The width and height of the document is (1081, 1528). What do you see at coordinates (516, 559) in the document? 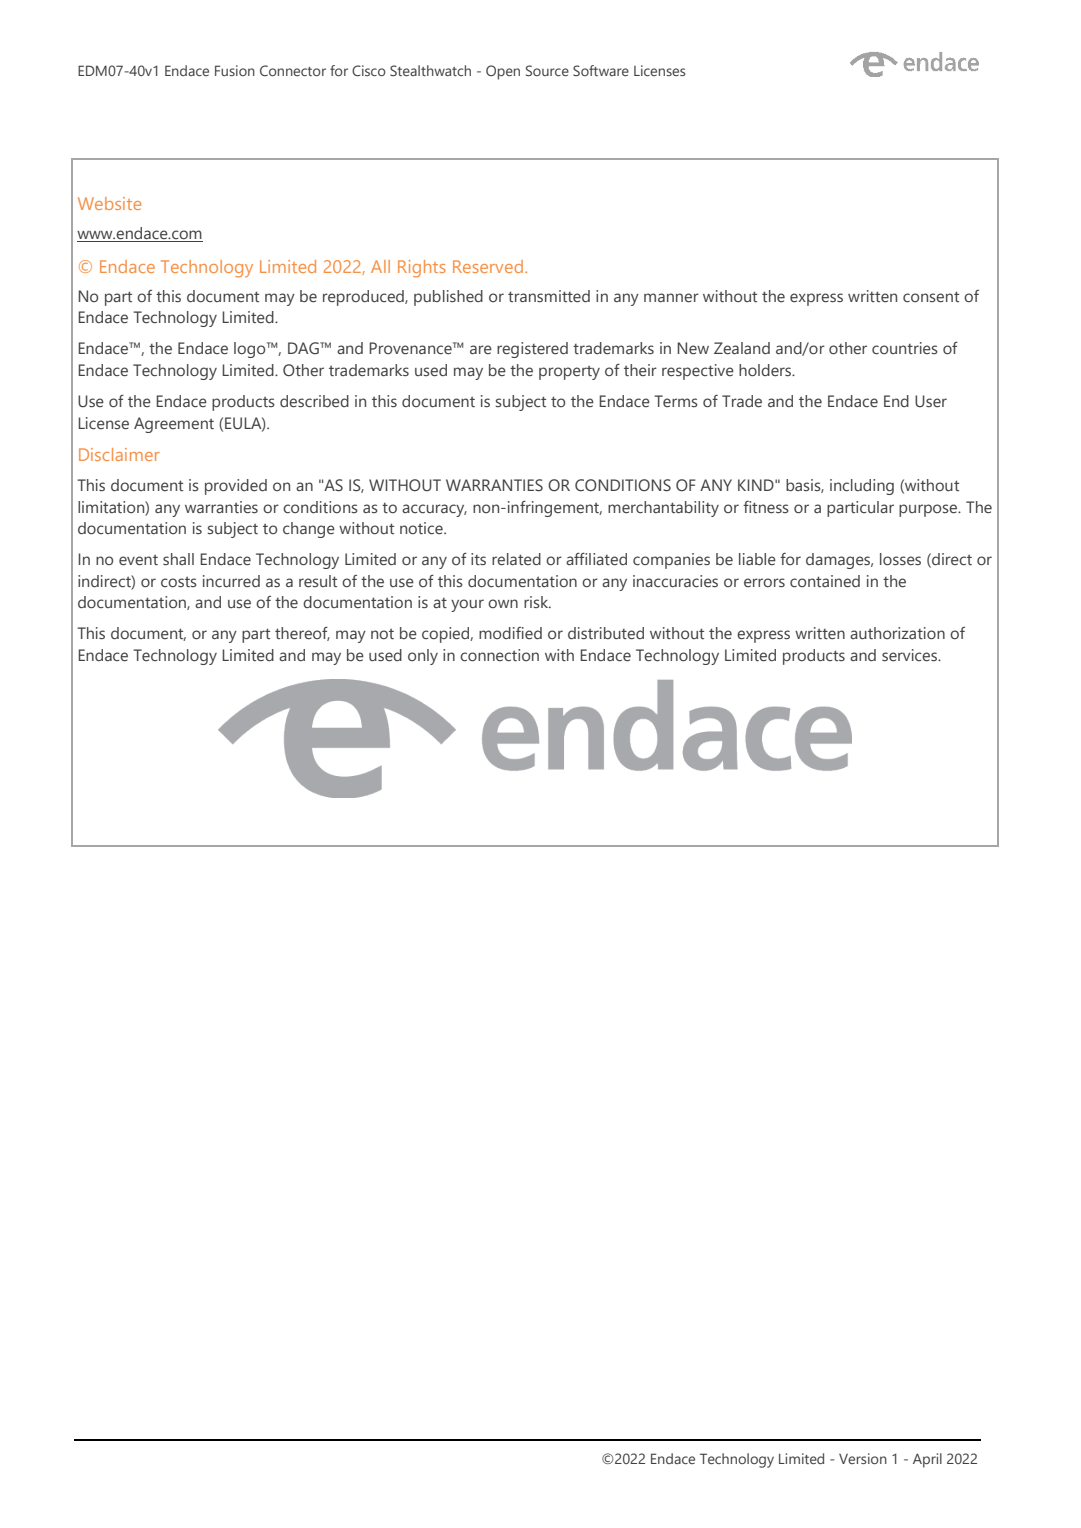
I see `related` at bounding box center [516, 559].
